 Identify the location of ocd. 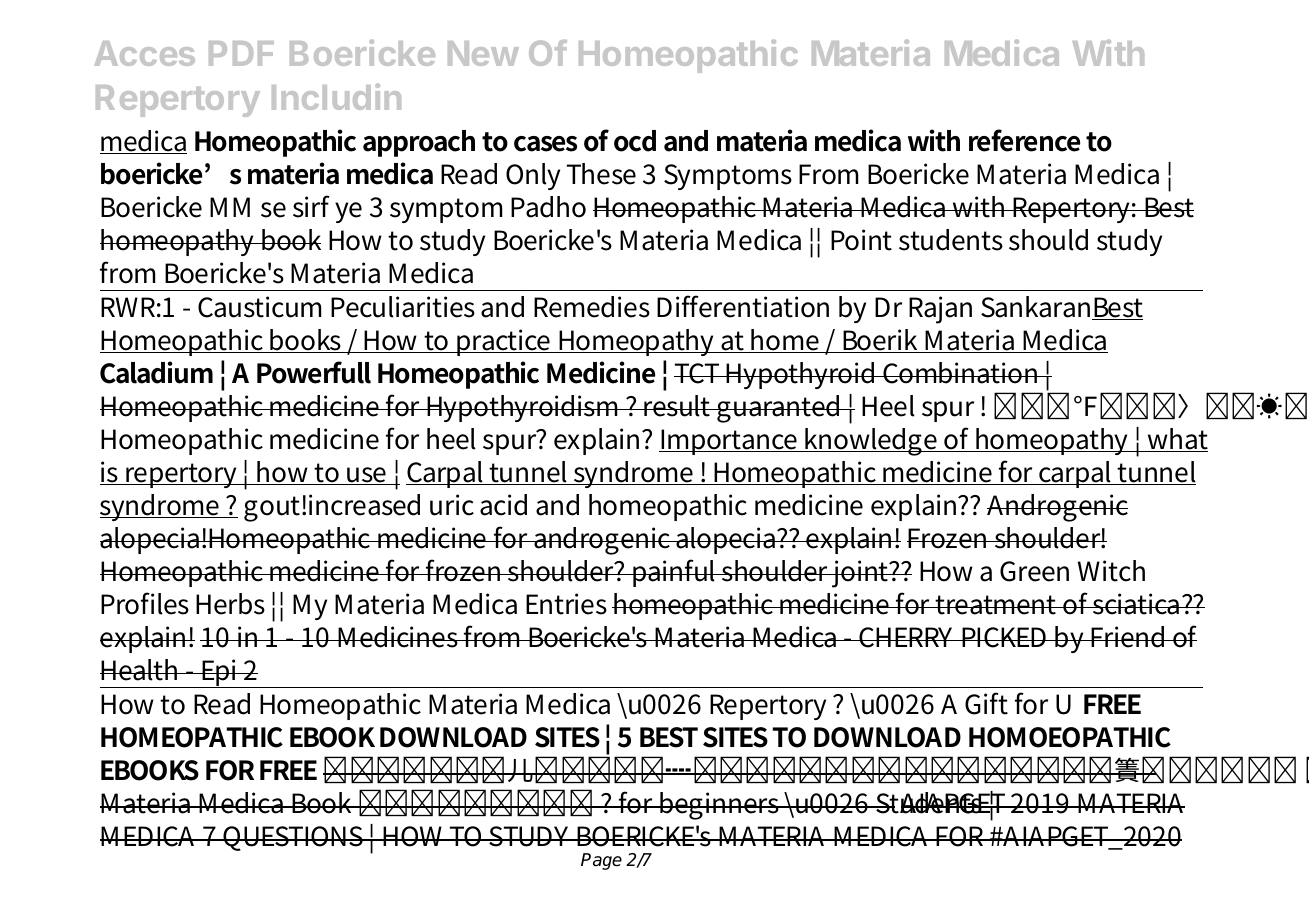
(635, 141).
